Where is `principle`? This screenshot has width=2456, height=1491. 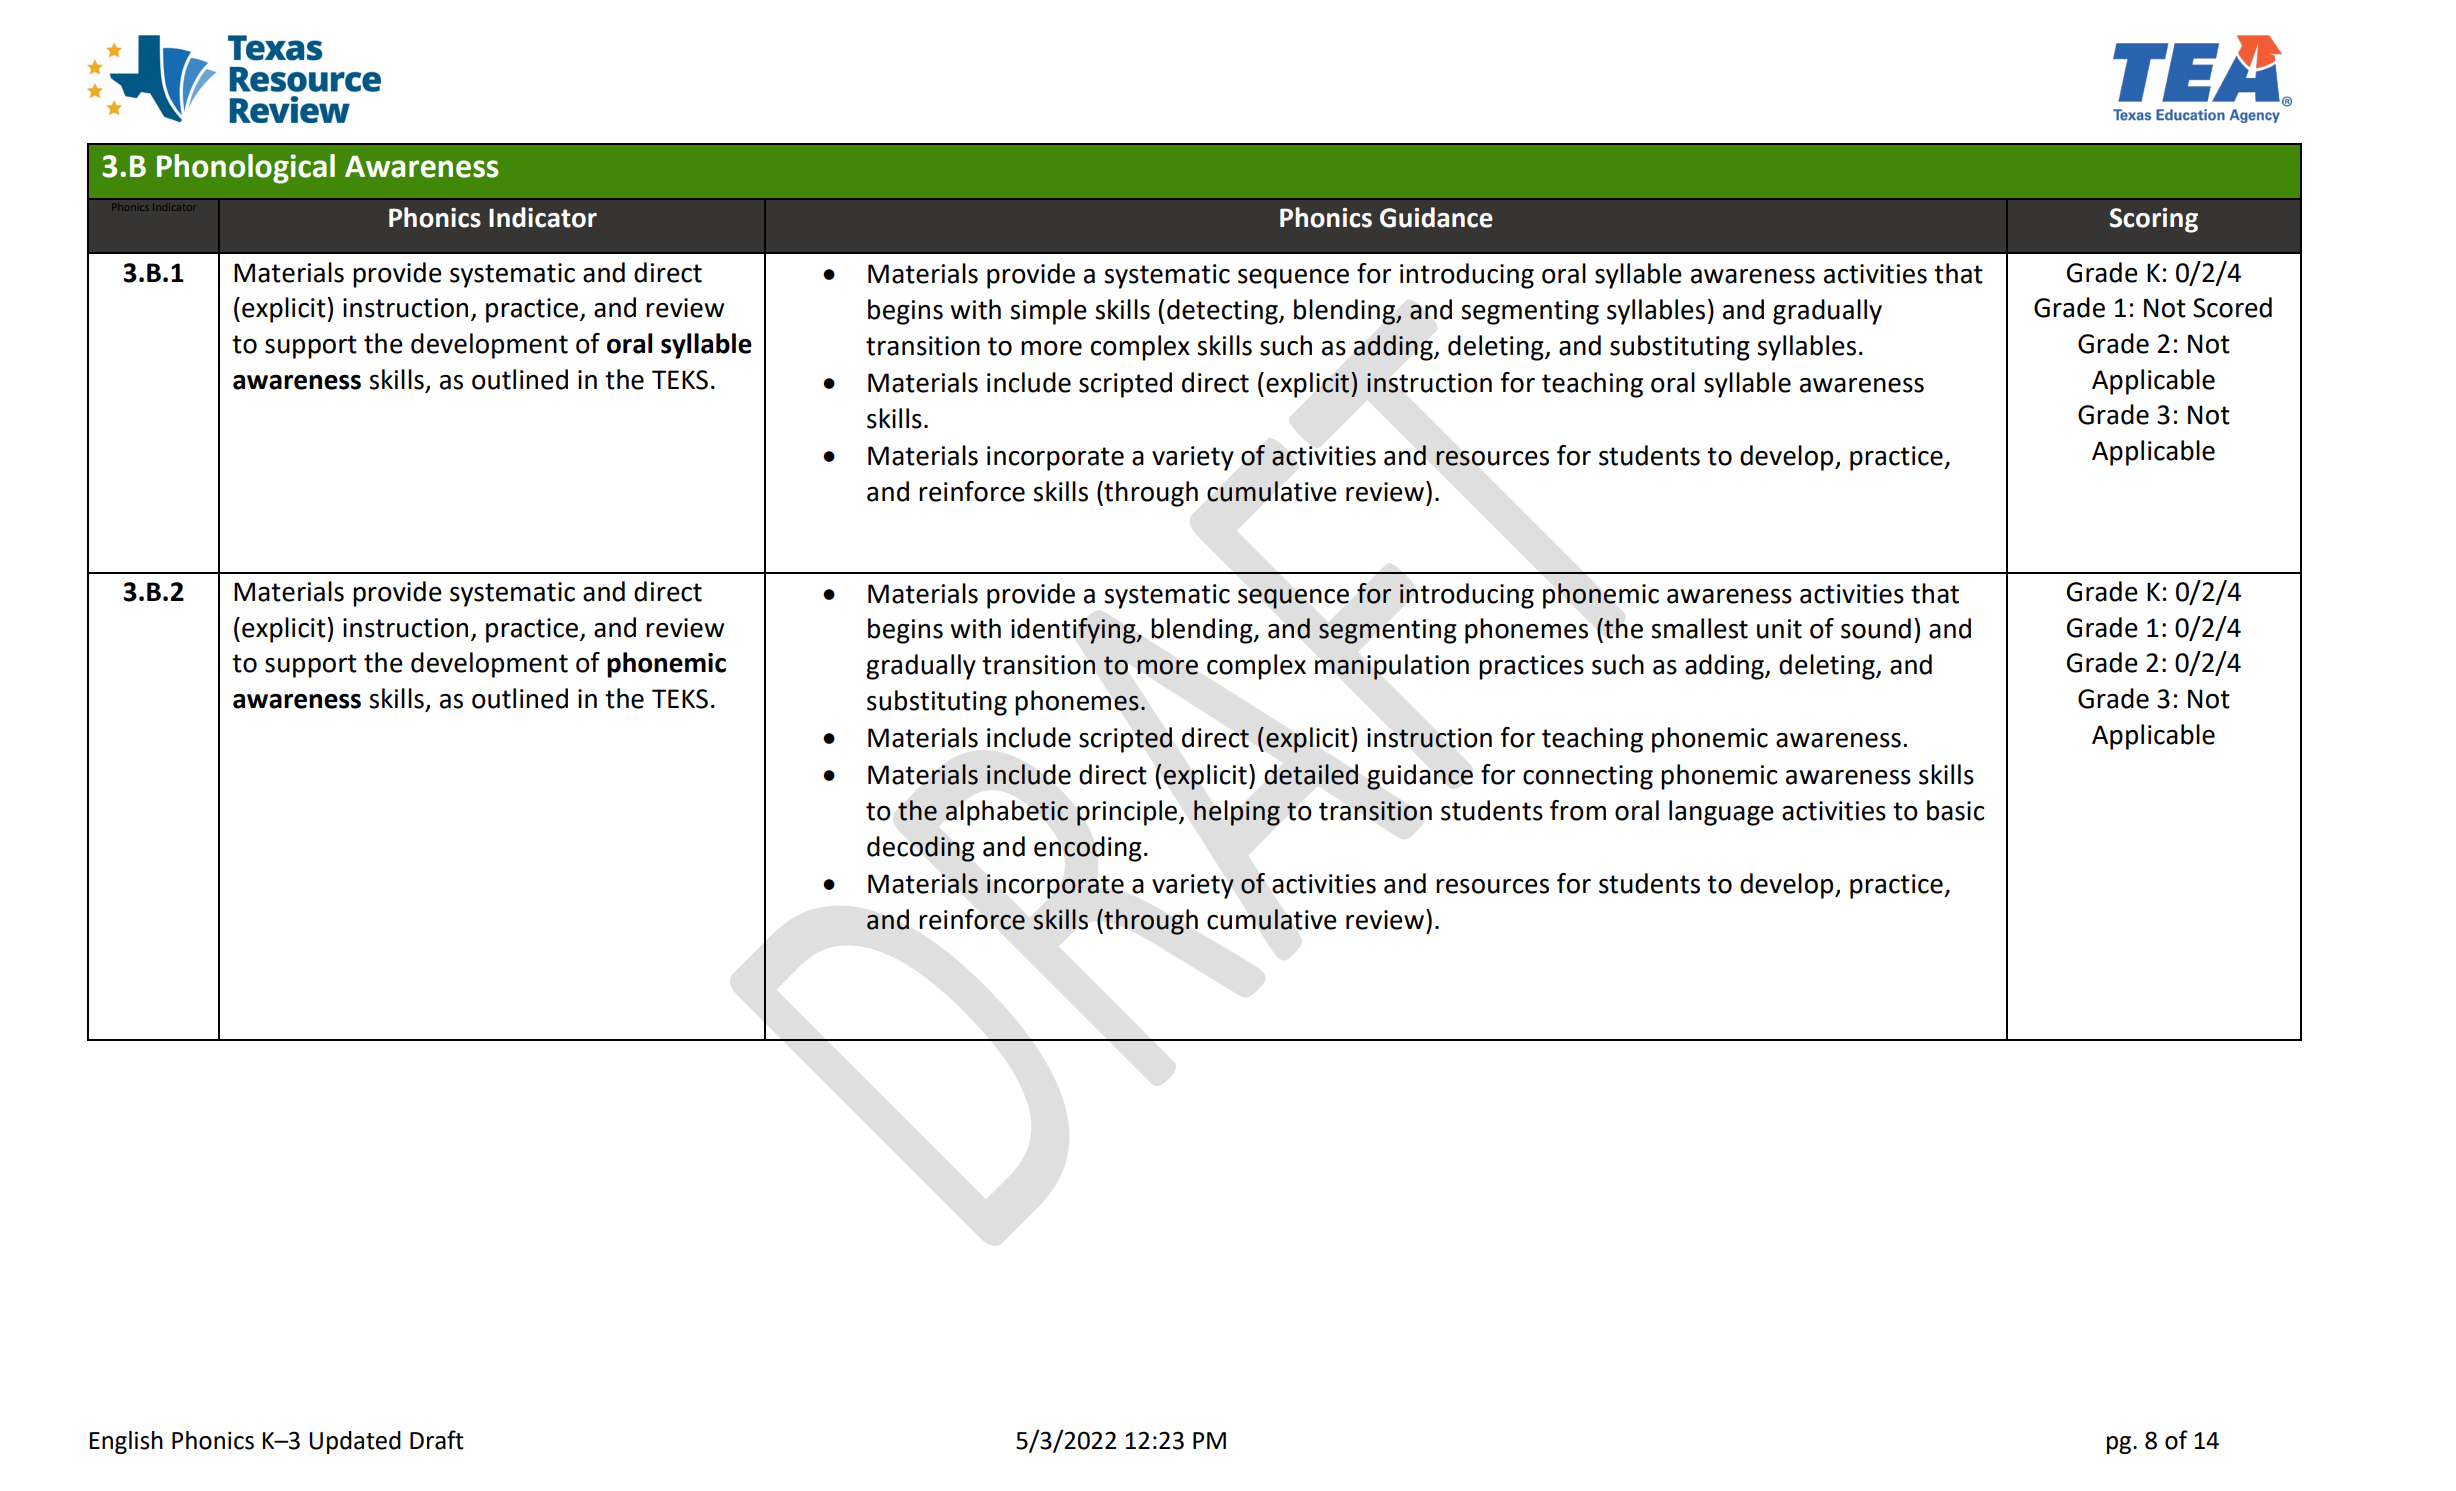
principle is located at coordinates (1128, 813).
